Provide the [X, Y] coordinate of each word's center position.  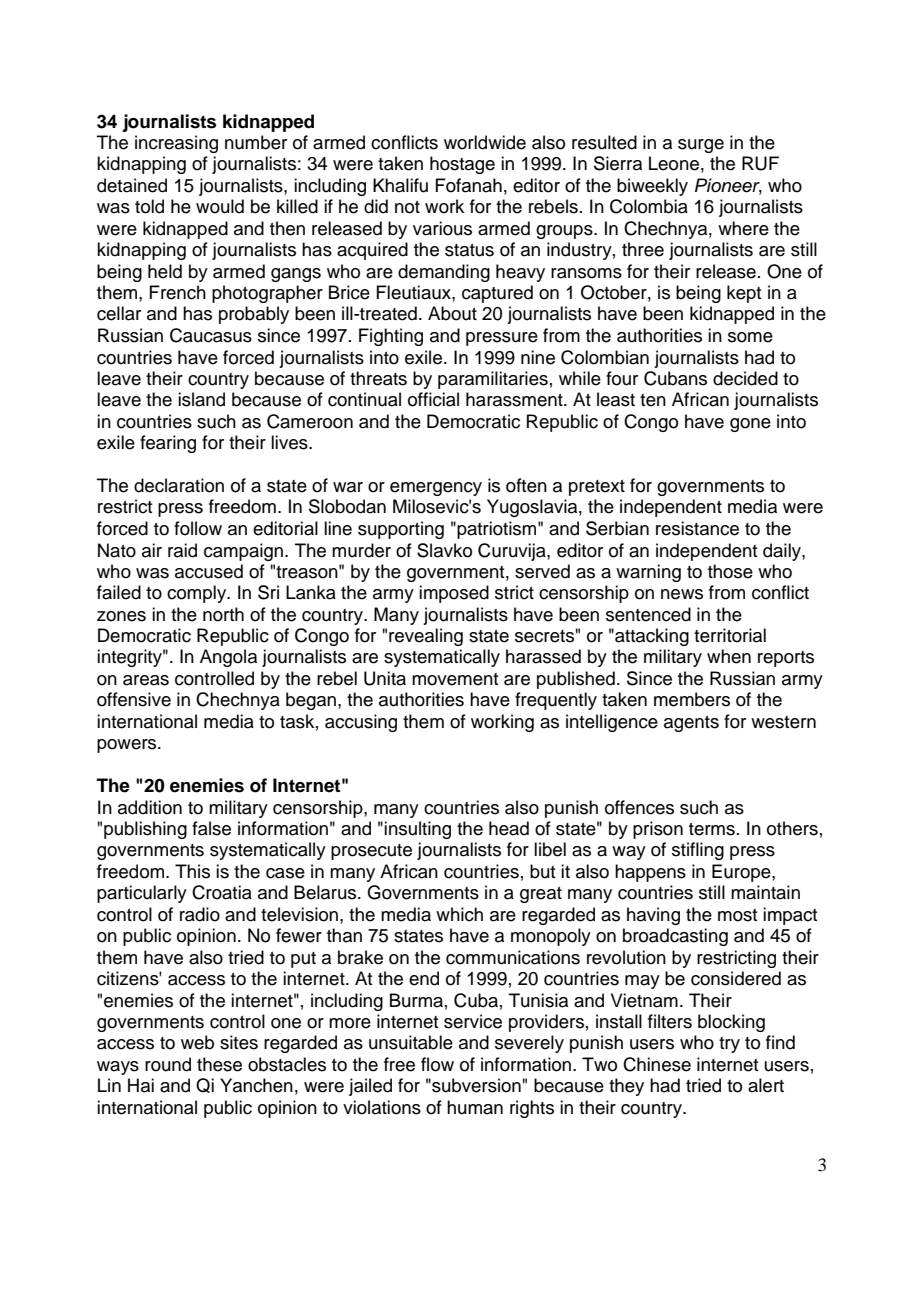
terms [712, 829]
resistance [697, 528]
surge [701, 146]
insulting [417, 830]
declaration [179, 485]
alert [766, 1085]
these [219, 1064]
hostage [462, 165]
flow [437, 1064]
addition [150, 807]
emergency [436, 489]
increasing [176, 144]
